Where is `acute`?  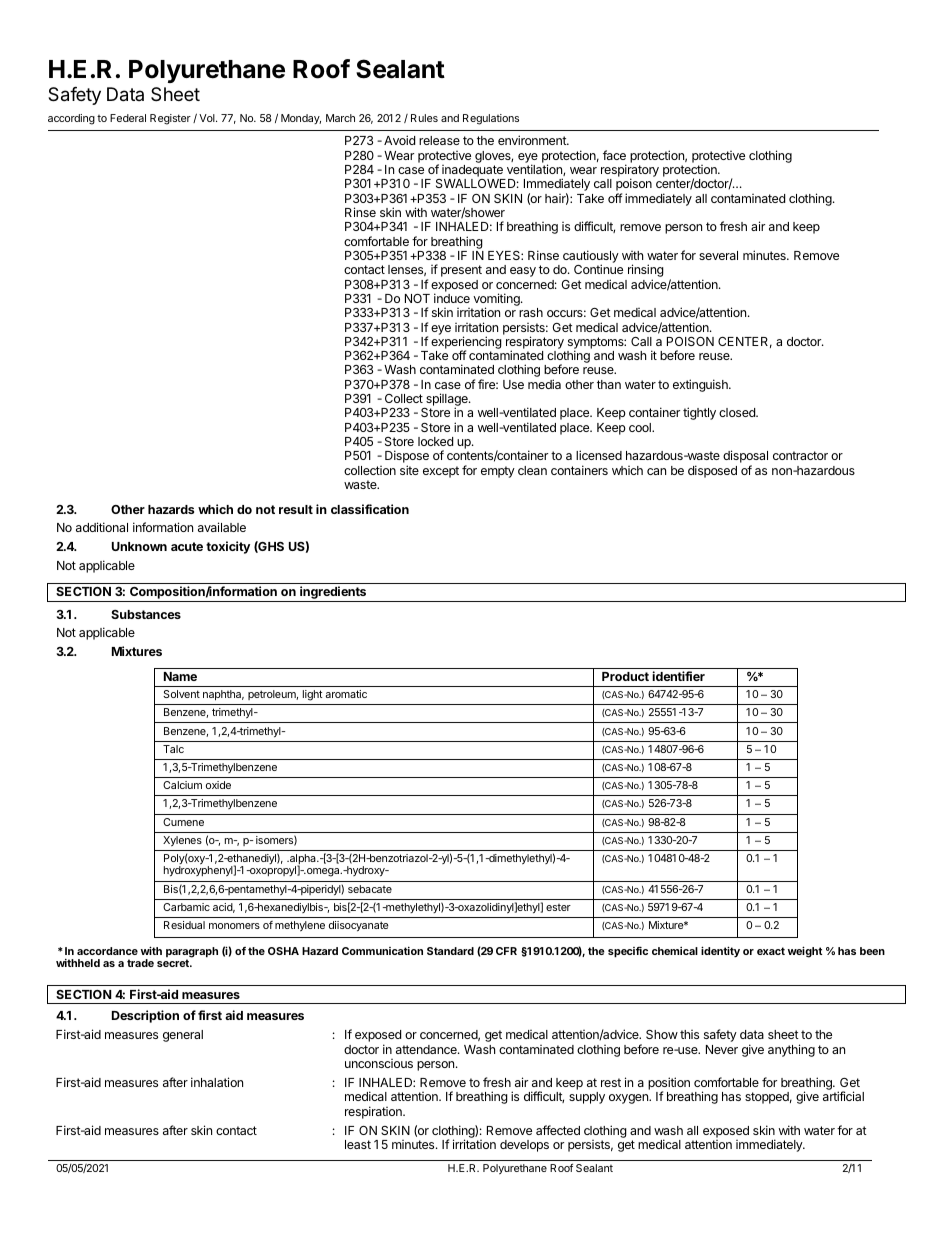 acute is located at coordinates (187, 546).
